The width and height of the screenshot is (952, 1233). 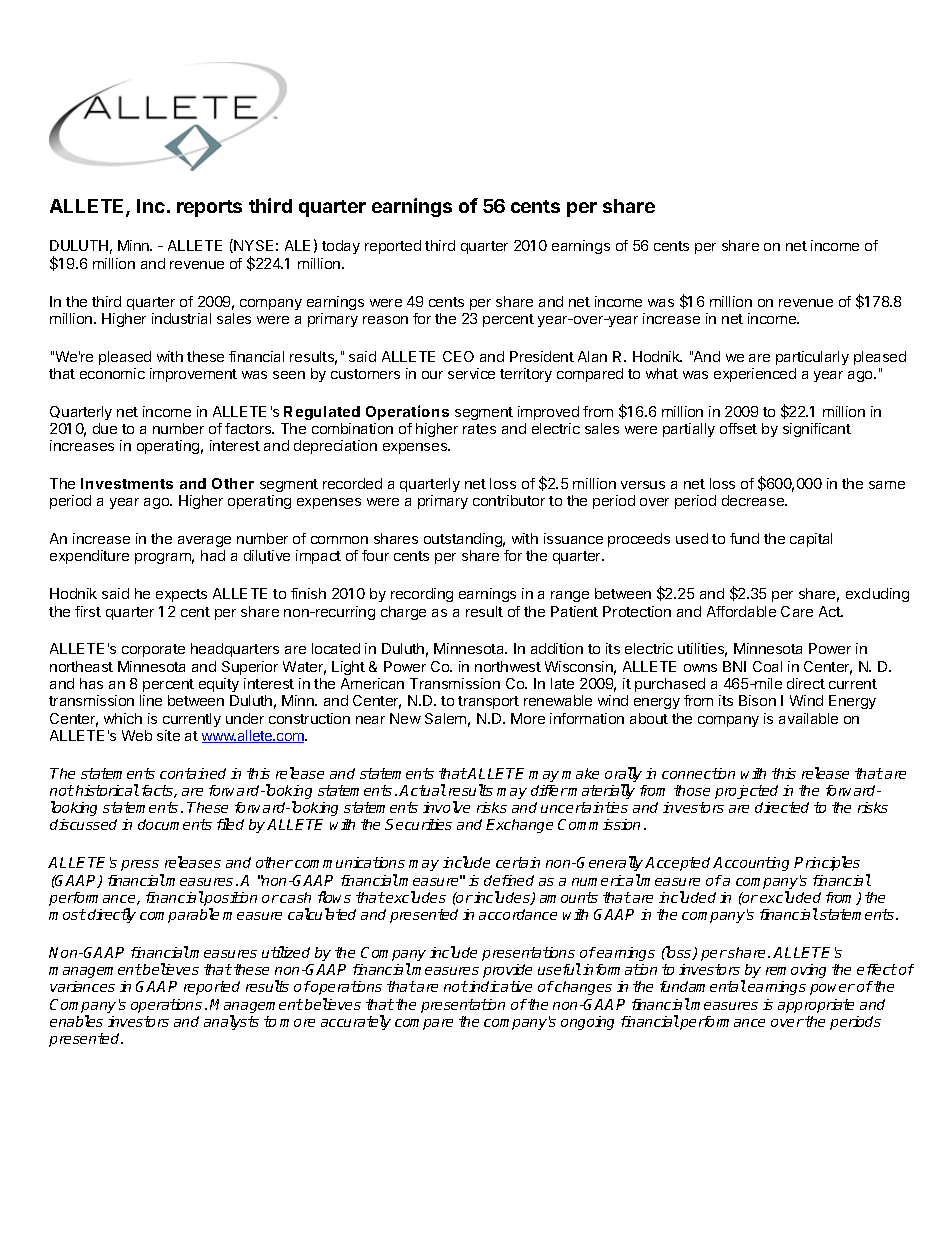 What do you see at coordinates (341, 247) in the screenshot?
I see `today` at bounding box center [341, 247].
